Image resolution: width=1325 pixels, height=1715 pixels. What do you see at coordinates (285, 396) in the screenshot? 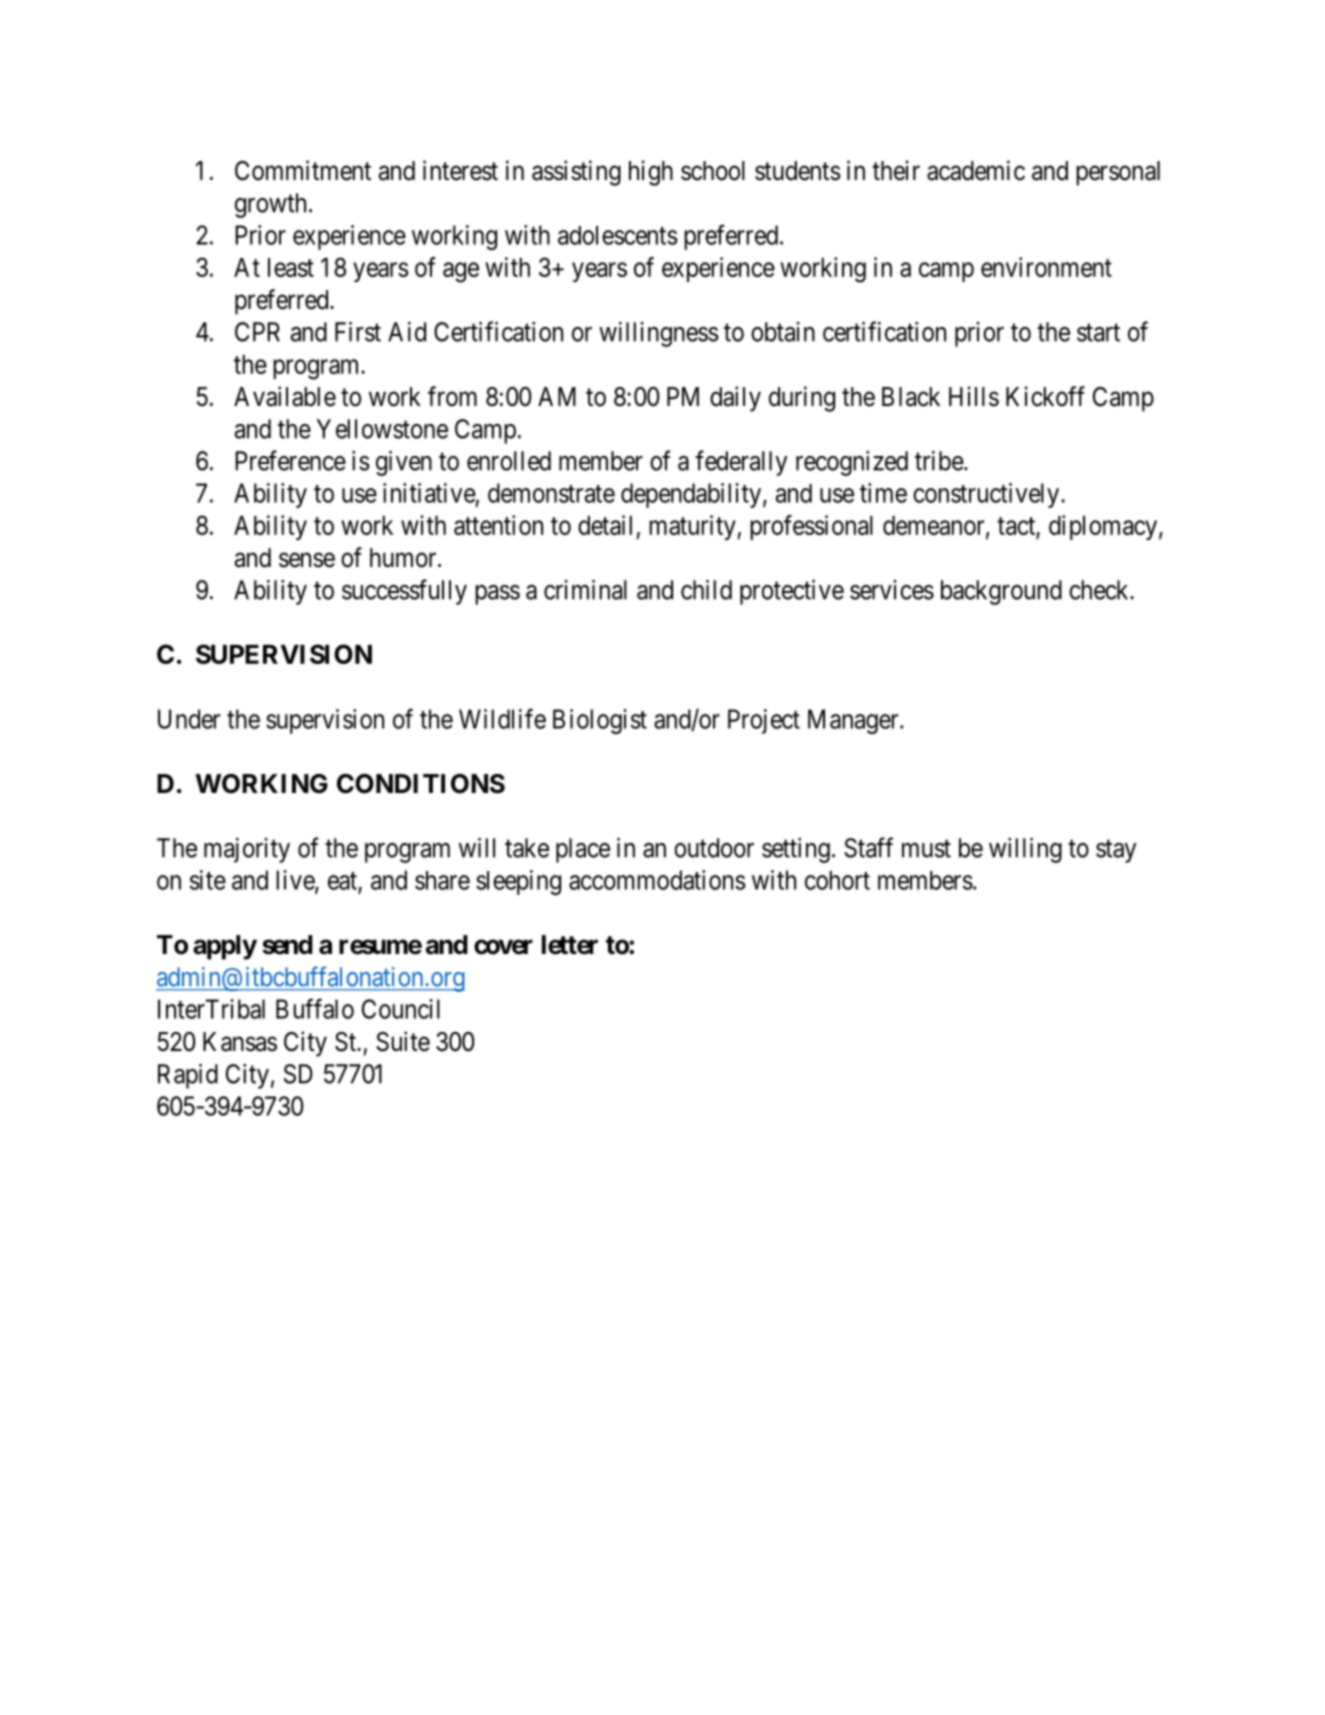
I see `Available` at bounding box center [285, 396].
